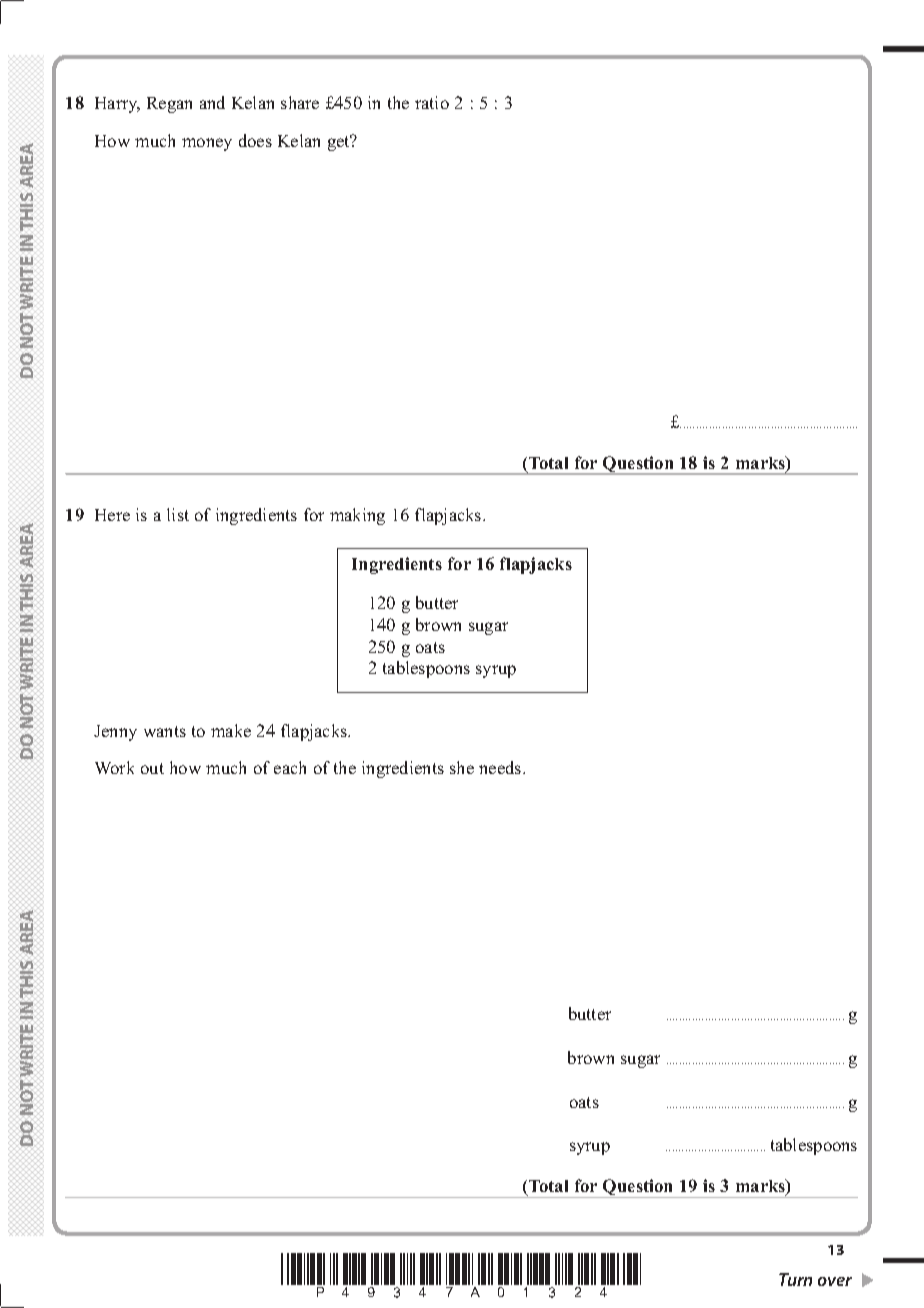 The height and width of the screenshot is (1308, 924). I want to click on list, so click(178, 514).
